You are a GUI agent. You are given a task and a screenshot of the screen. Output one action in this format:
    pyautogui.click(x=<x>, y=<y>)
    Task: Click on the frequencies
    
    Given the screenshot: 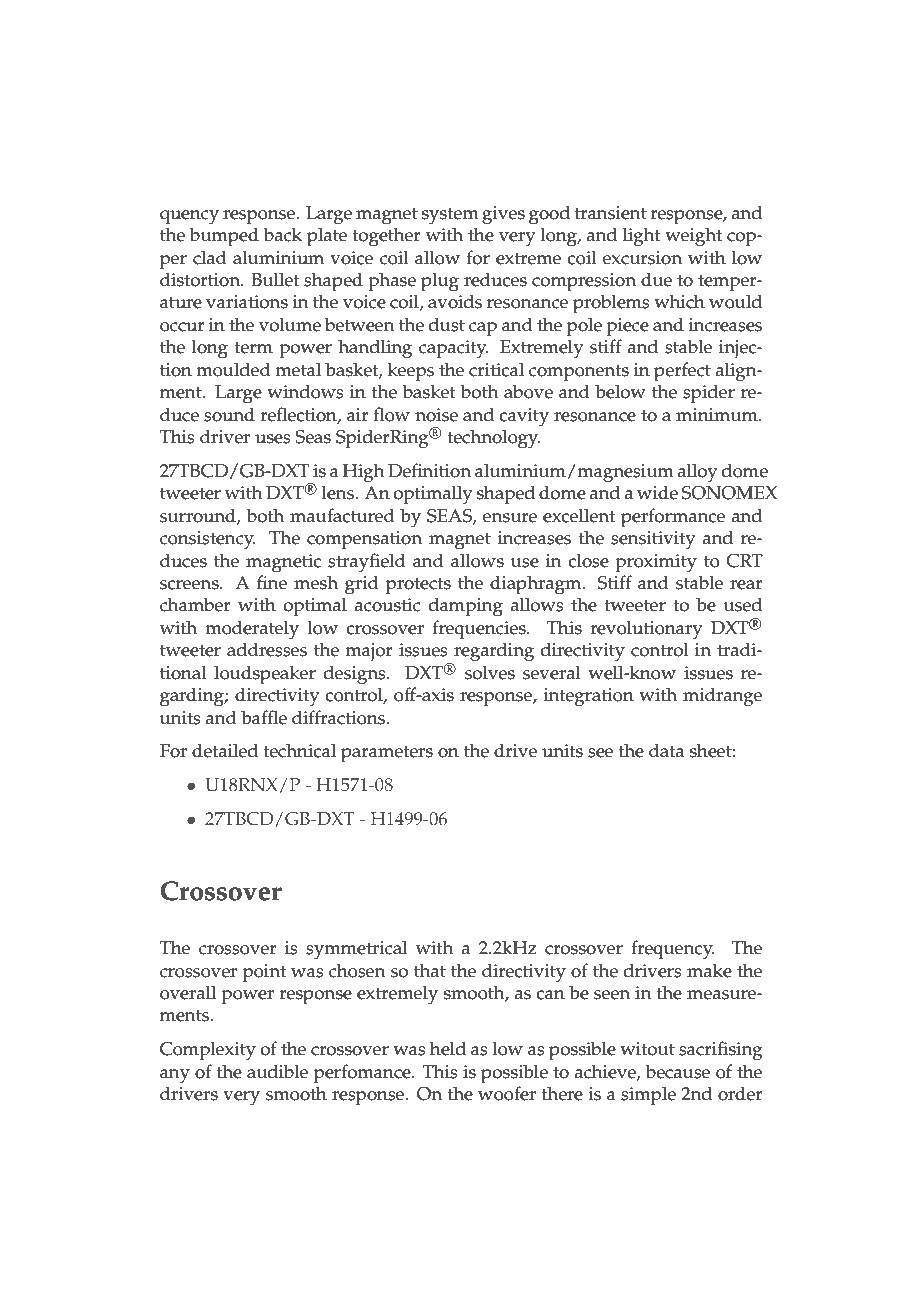 What is the action you would take?
    pyautogui.click(x=480, y=630)
